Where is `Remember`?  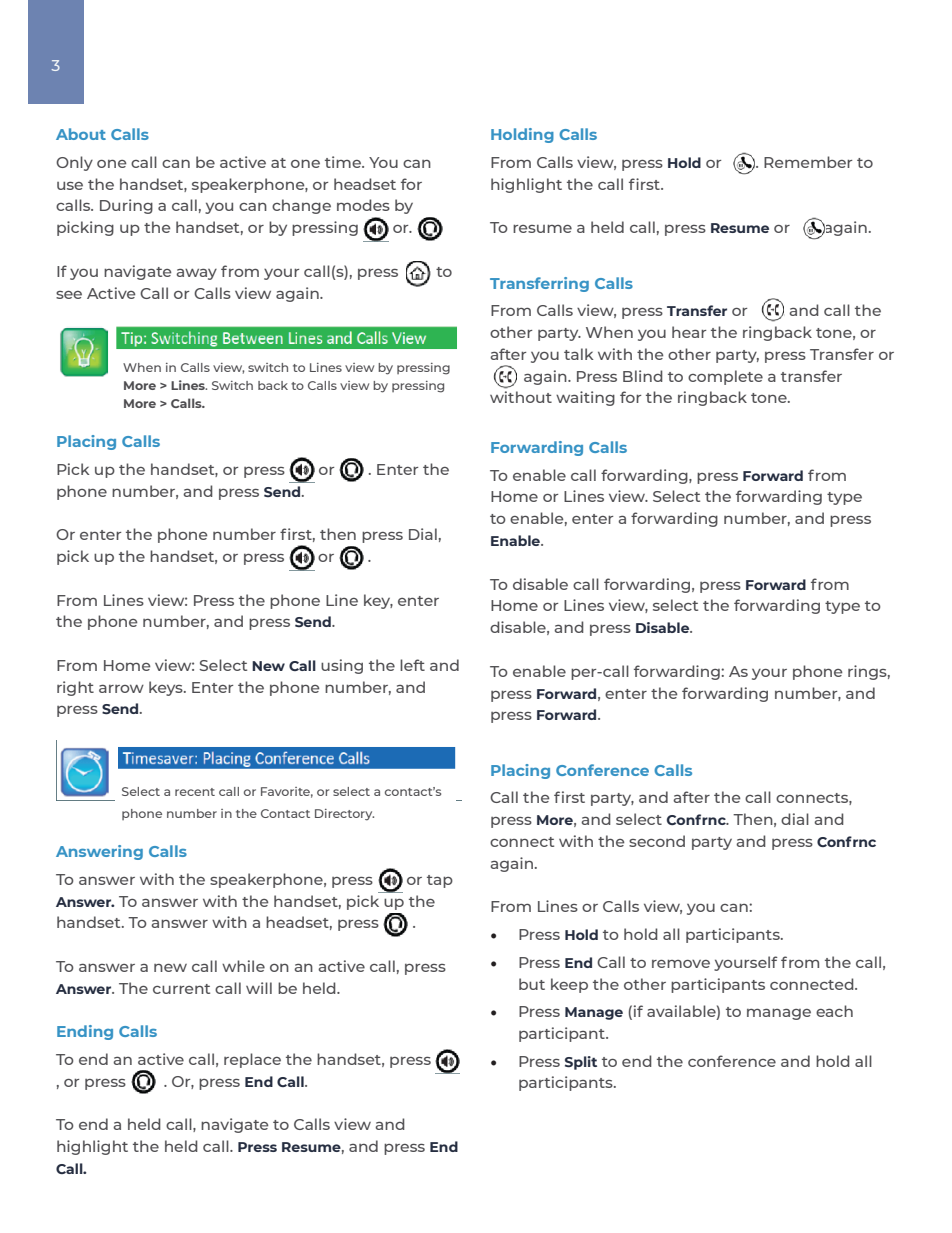 Remember is located at coordinates (808, 162).
